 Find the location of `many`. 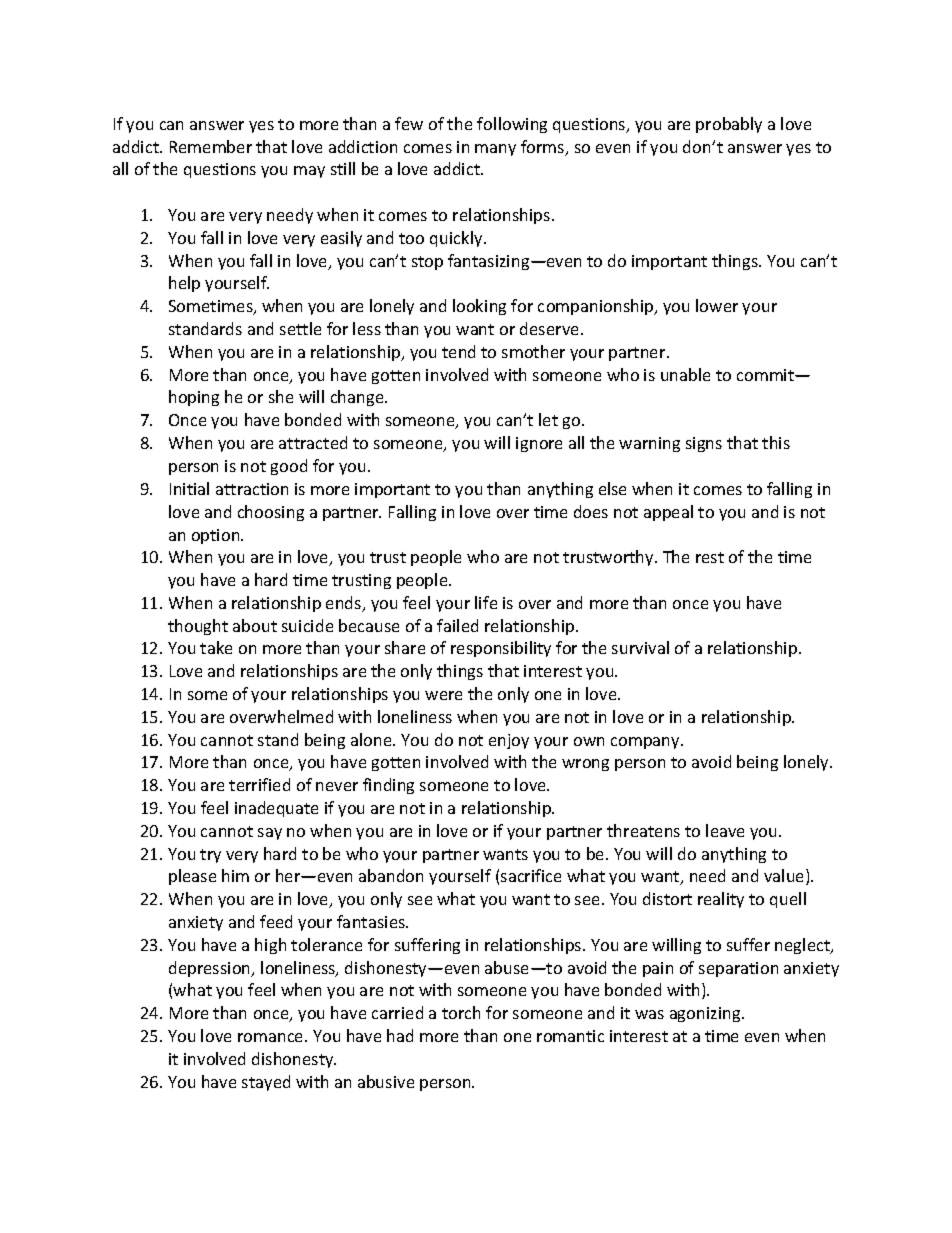

many is located at coordinates (495, 150).
